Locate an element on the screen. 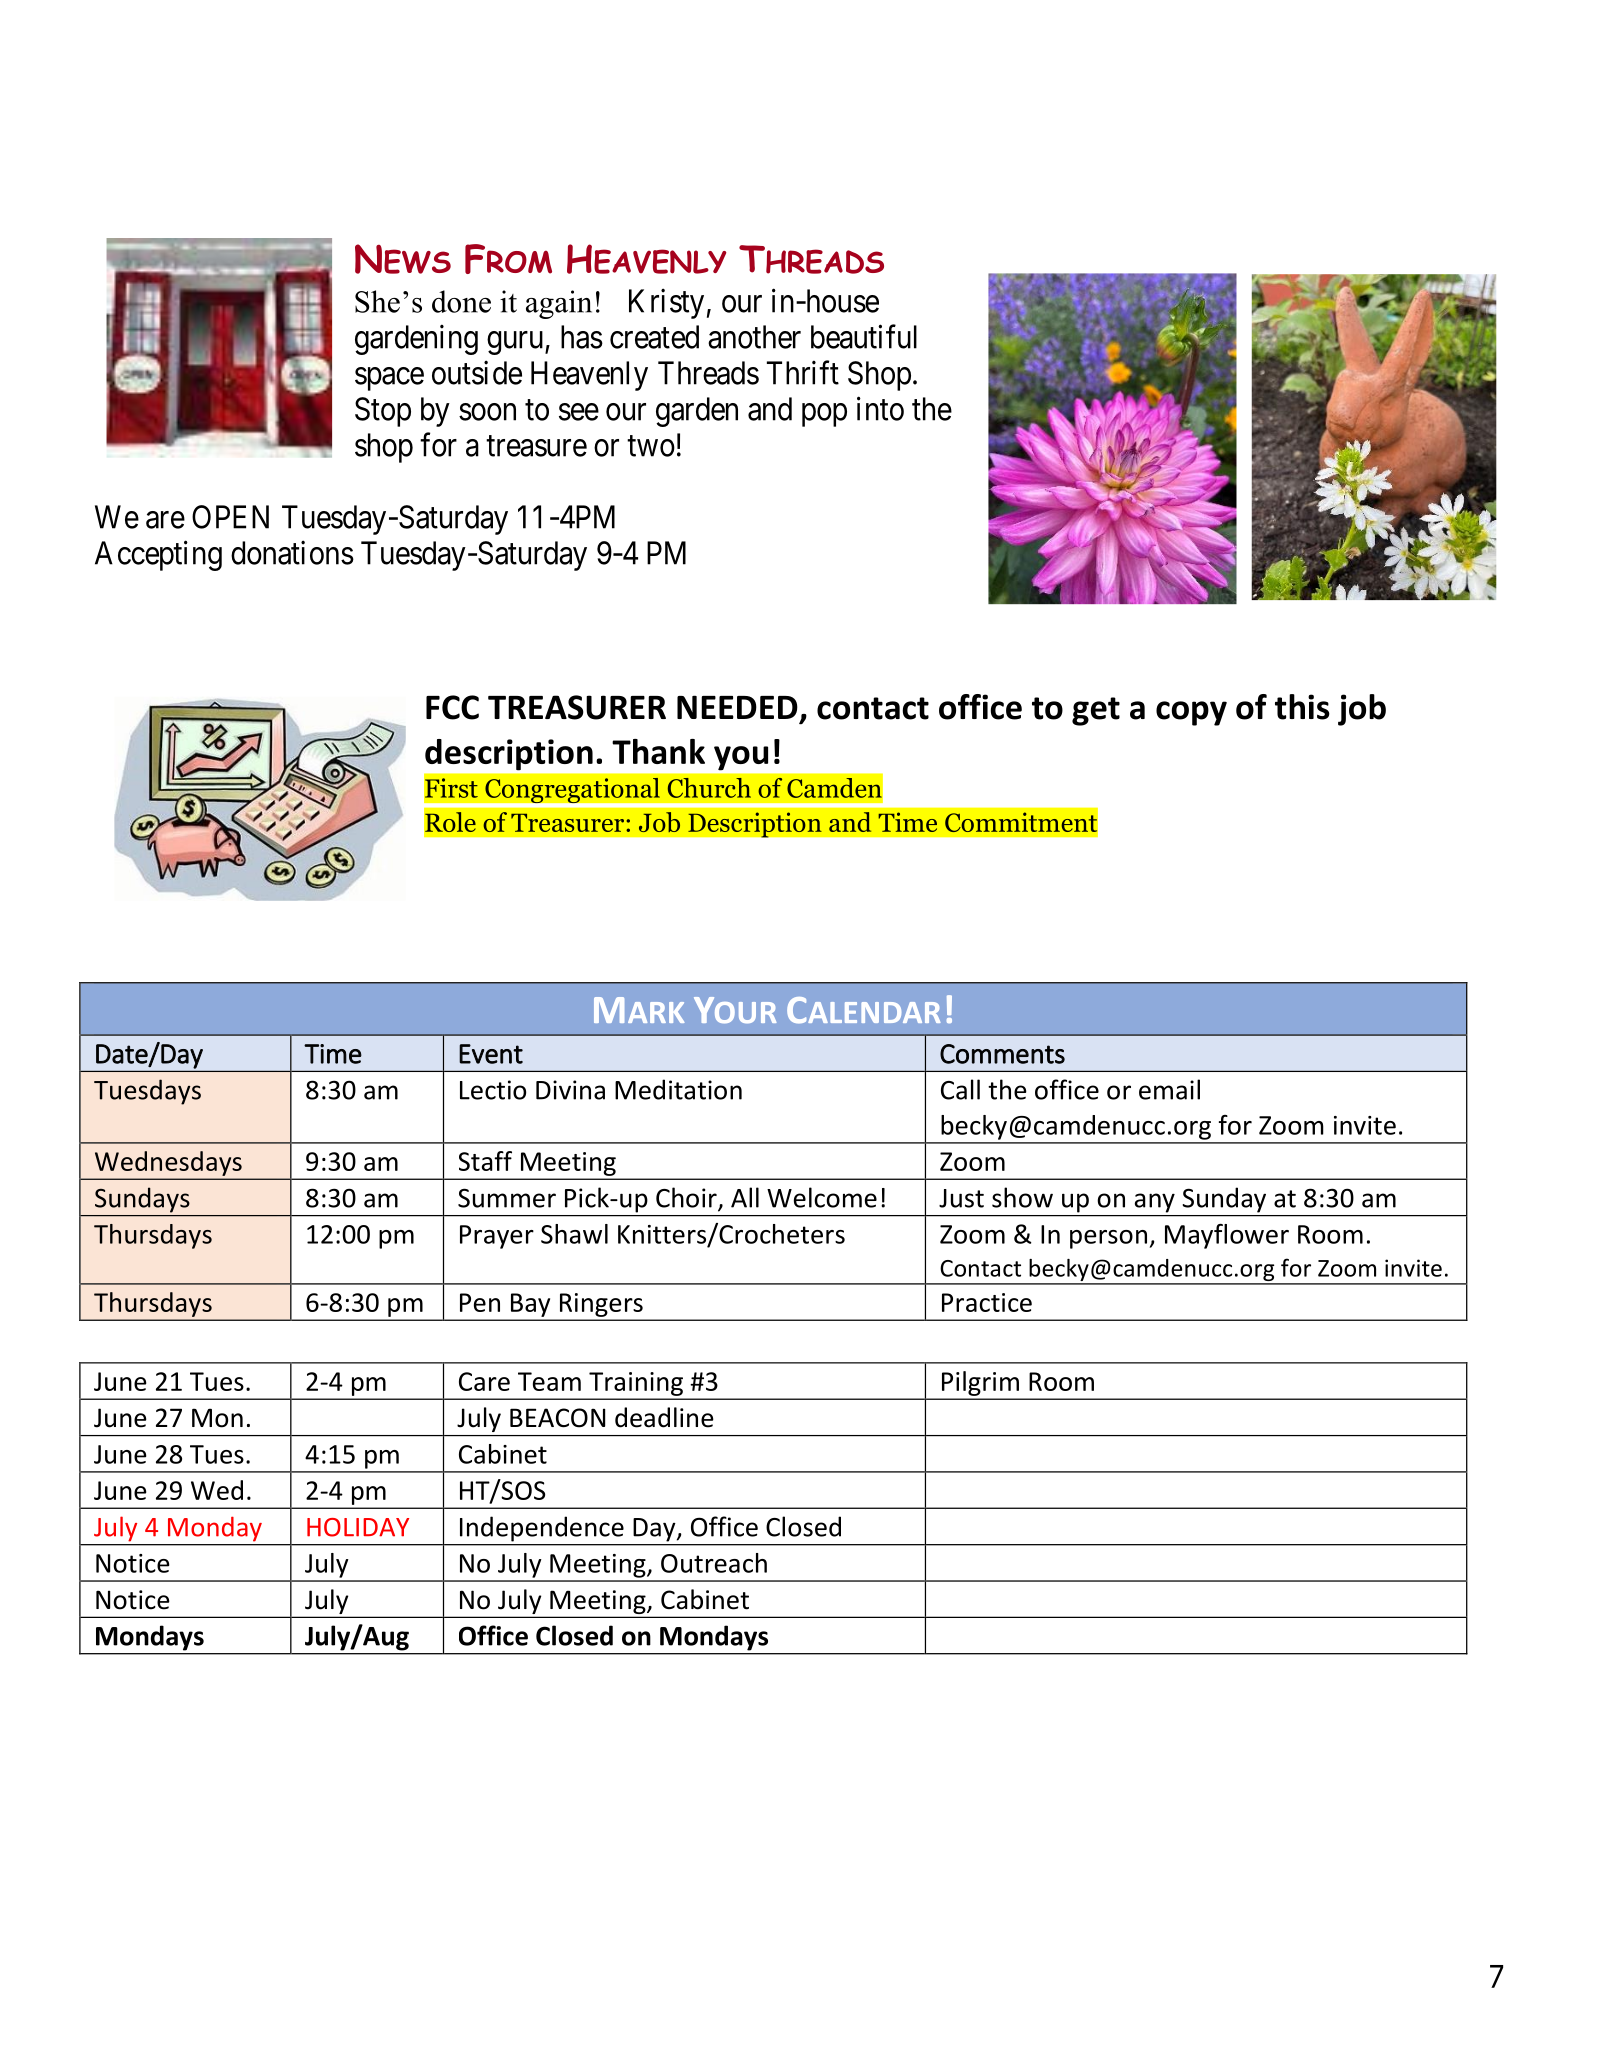 This screenshot has width=1598, height=2068. Event is located at coordinates (491, 1054).
